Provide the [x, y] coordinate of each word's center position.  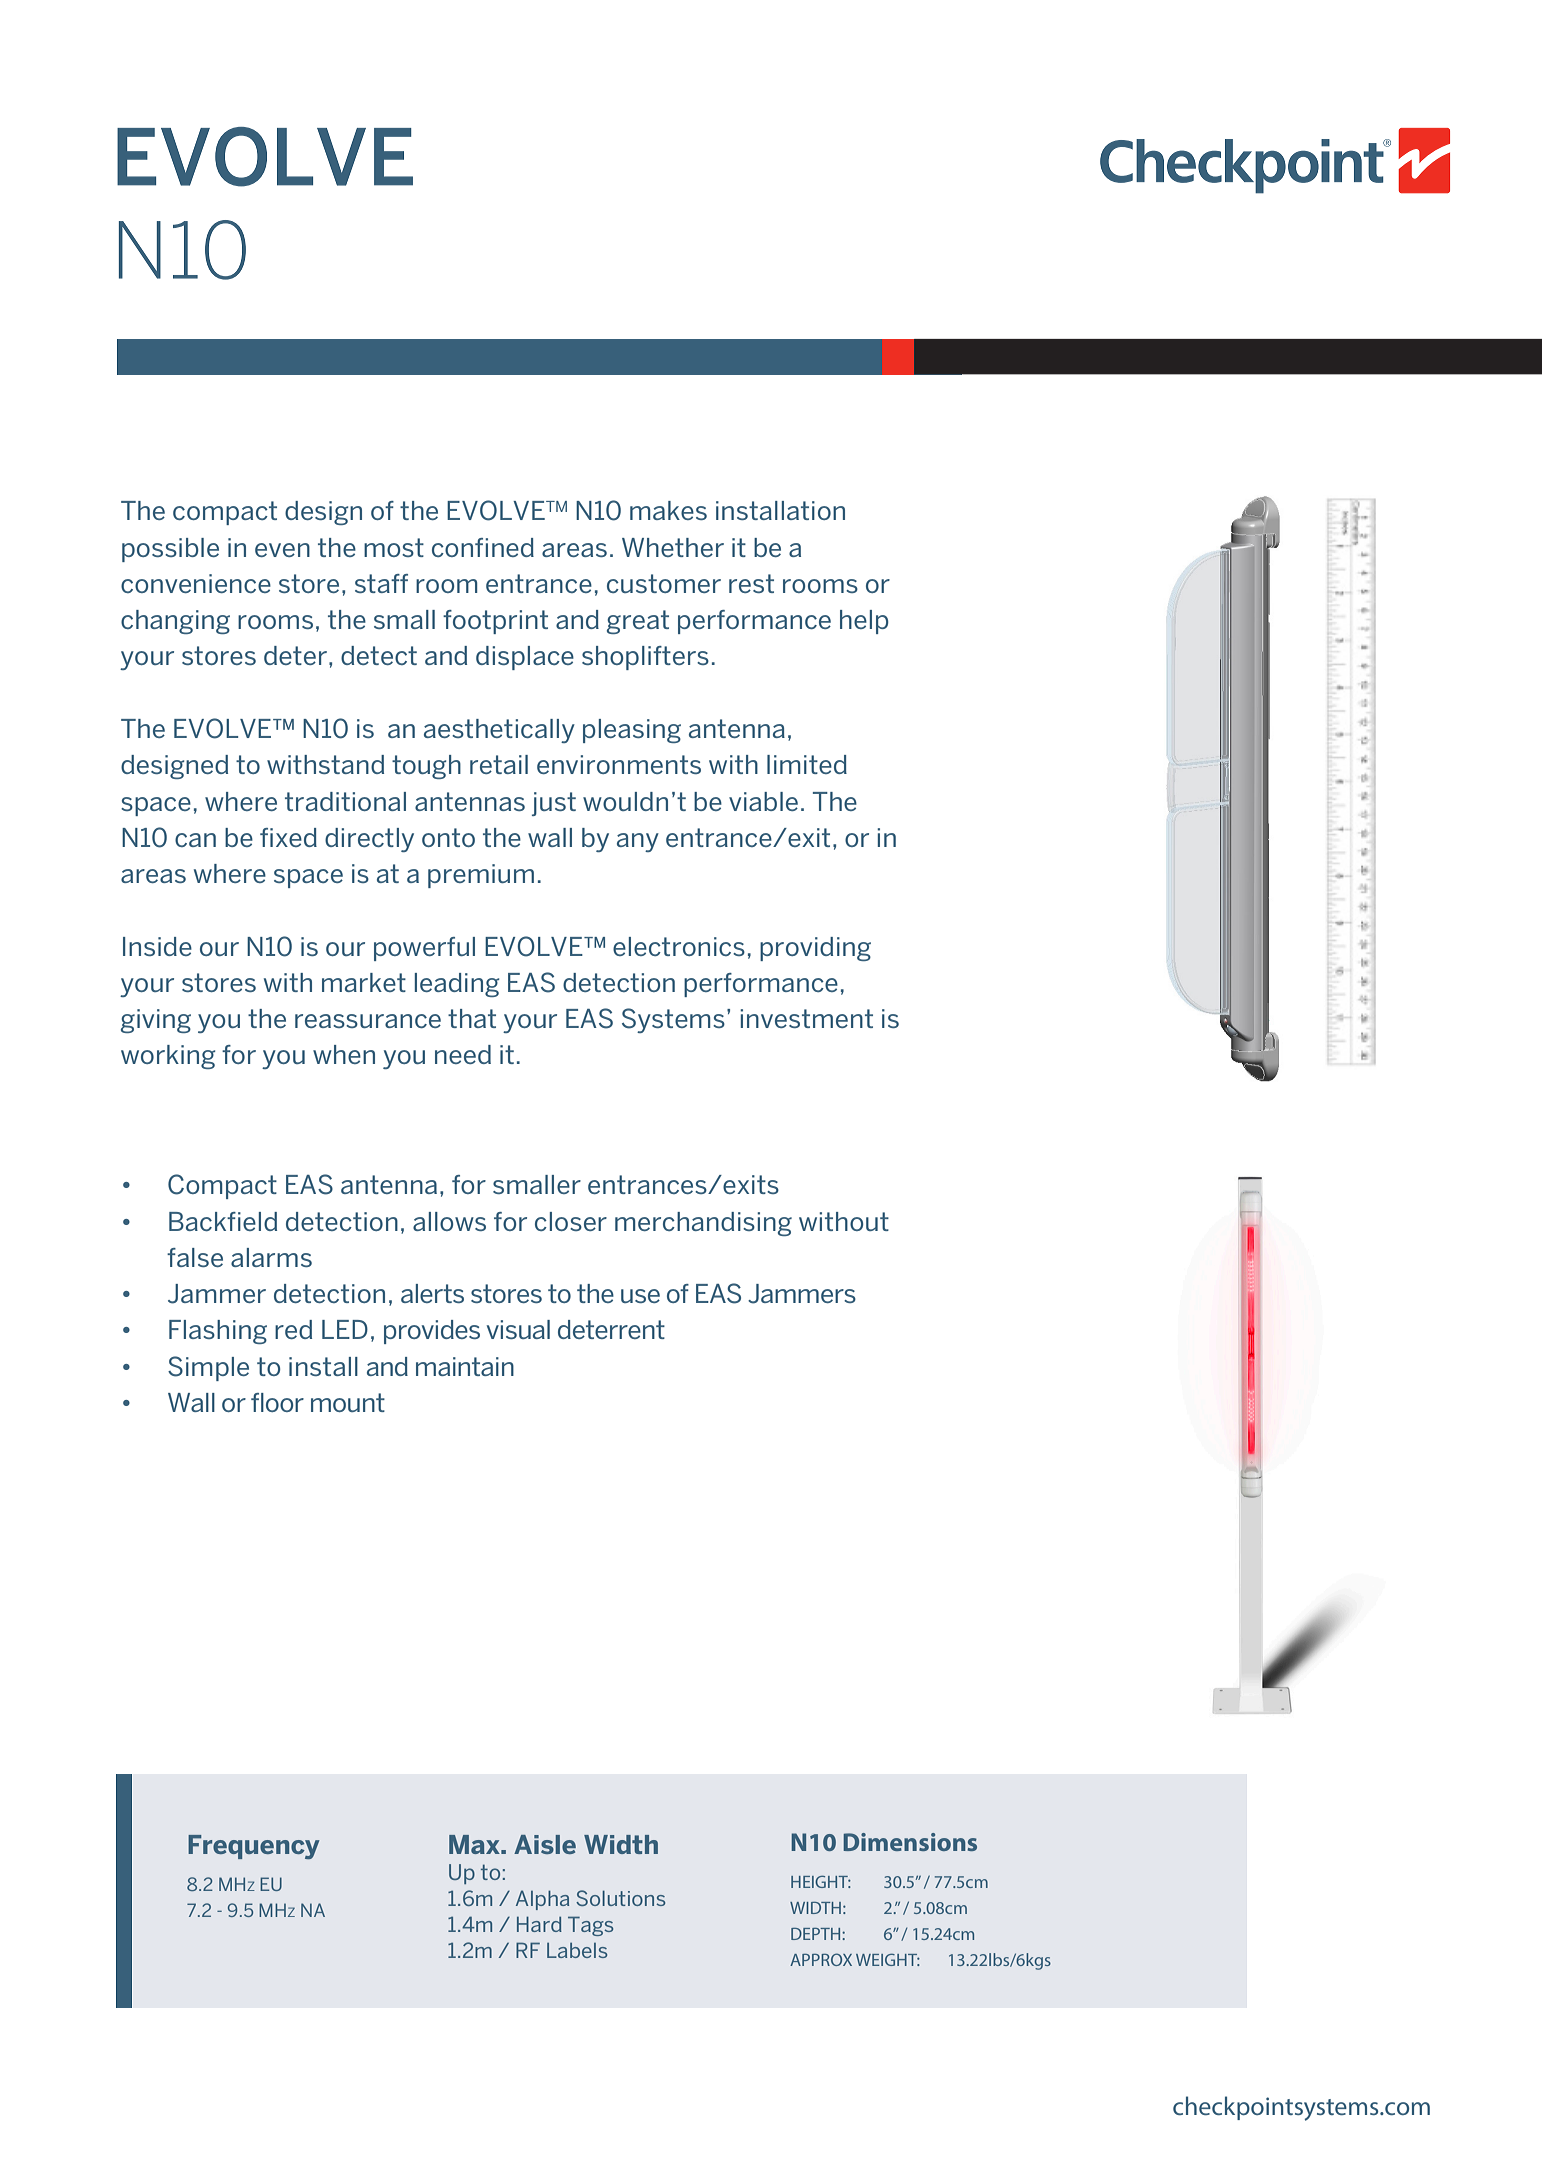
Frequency [254, 1847]
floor [277, 1402]
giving [156, 1021]
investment [806, 1018]
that [472, 1018]
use [640, 1296]
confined [483, 547]
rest [751, 583]
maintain [465, 1366]
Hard [539, 1924]
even [282, 550]
